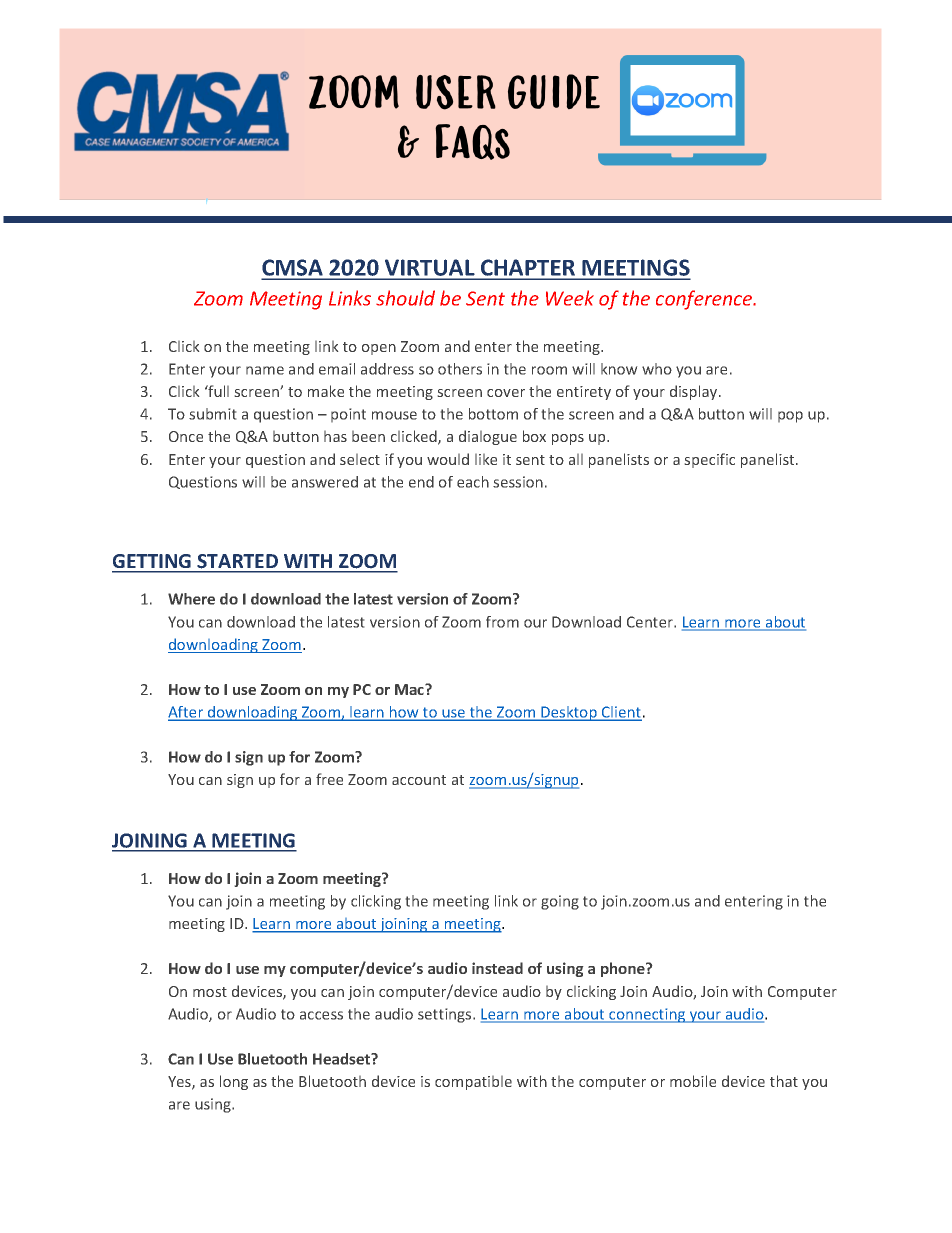 The width and height of the page is (952, 1233). What do you see at coordinates (265, 370) in the page?
I see `name` at bounding box center [265, 370].
